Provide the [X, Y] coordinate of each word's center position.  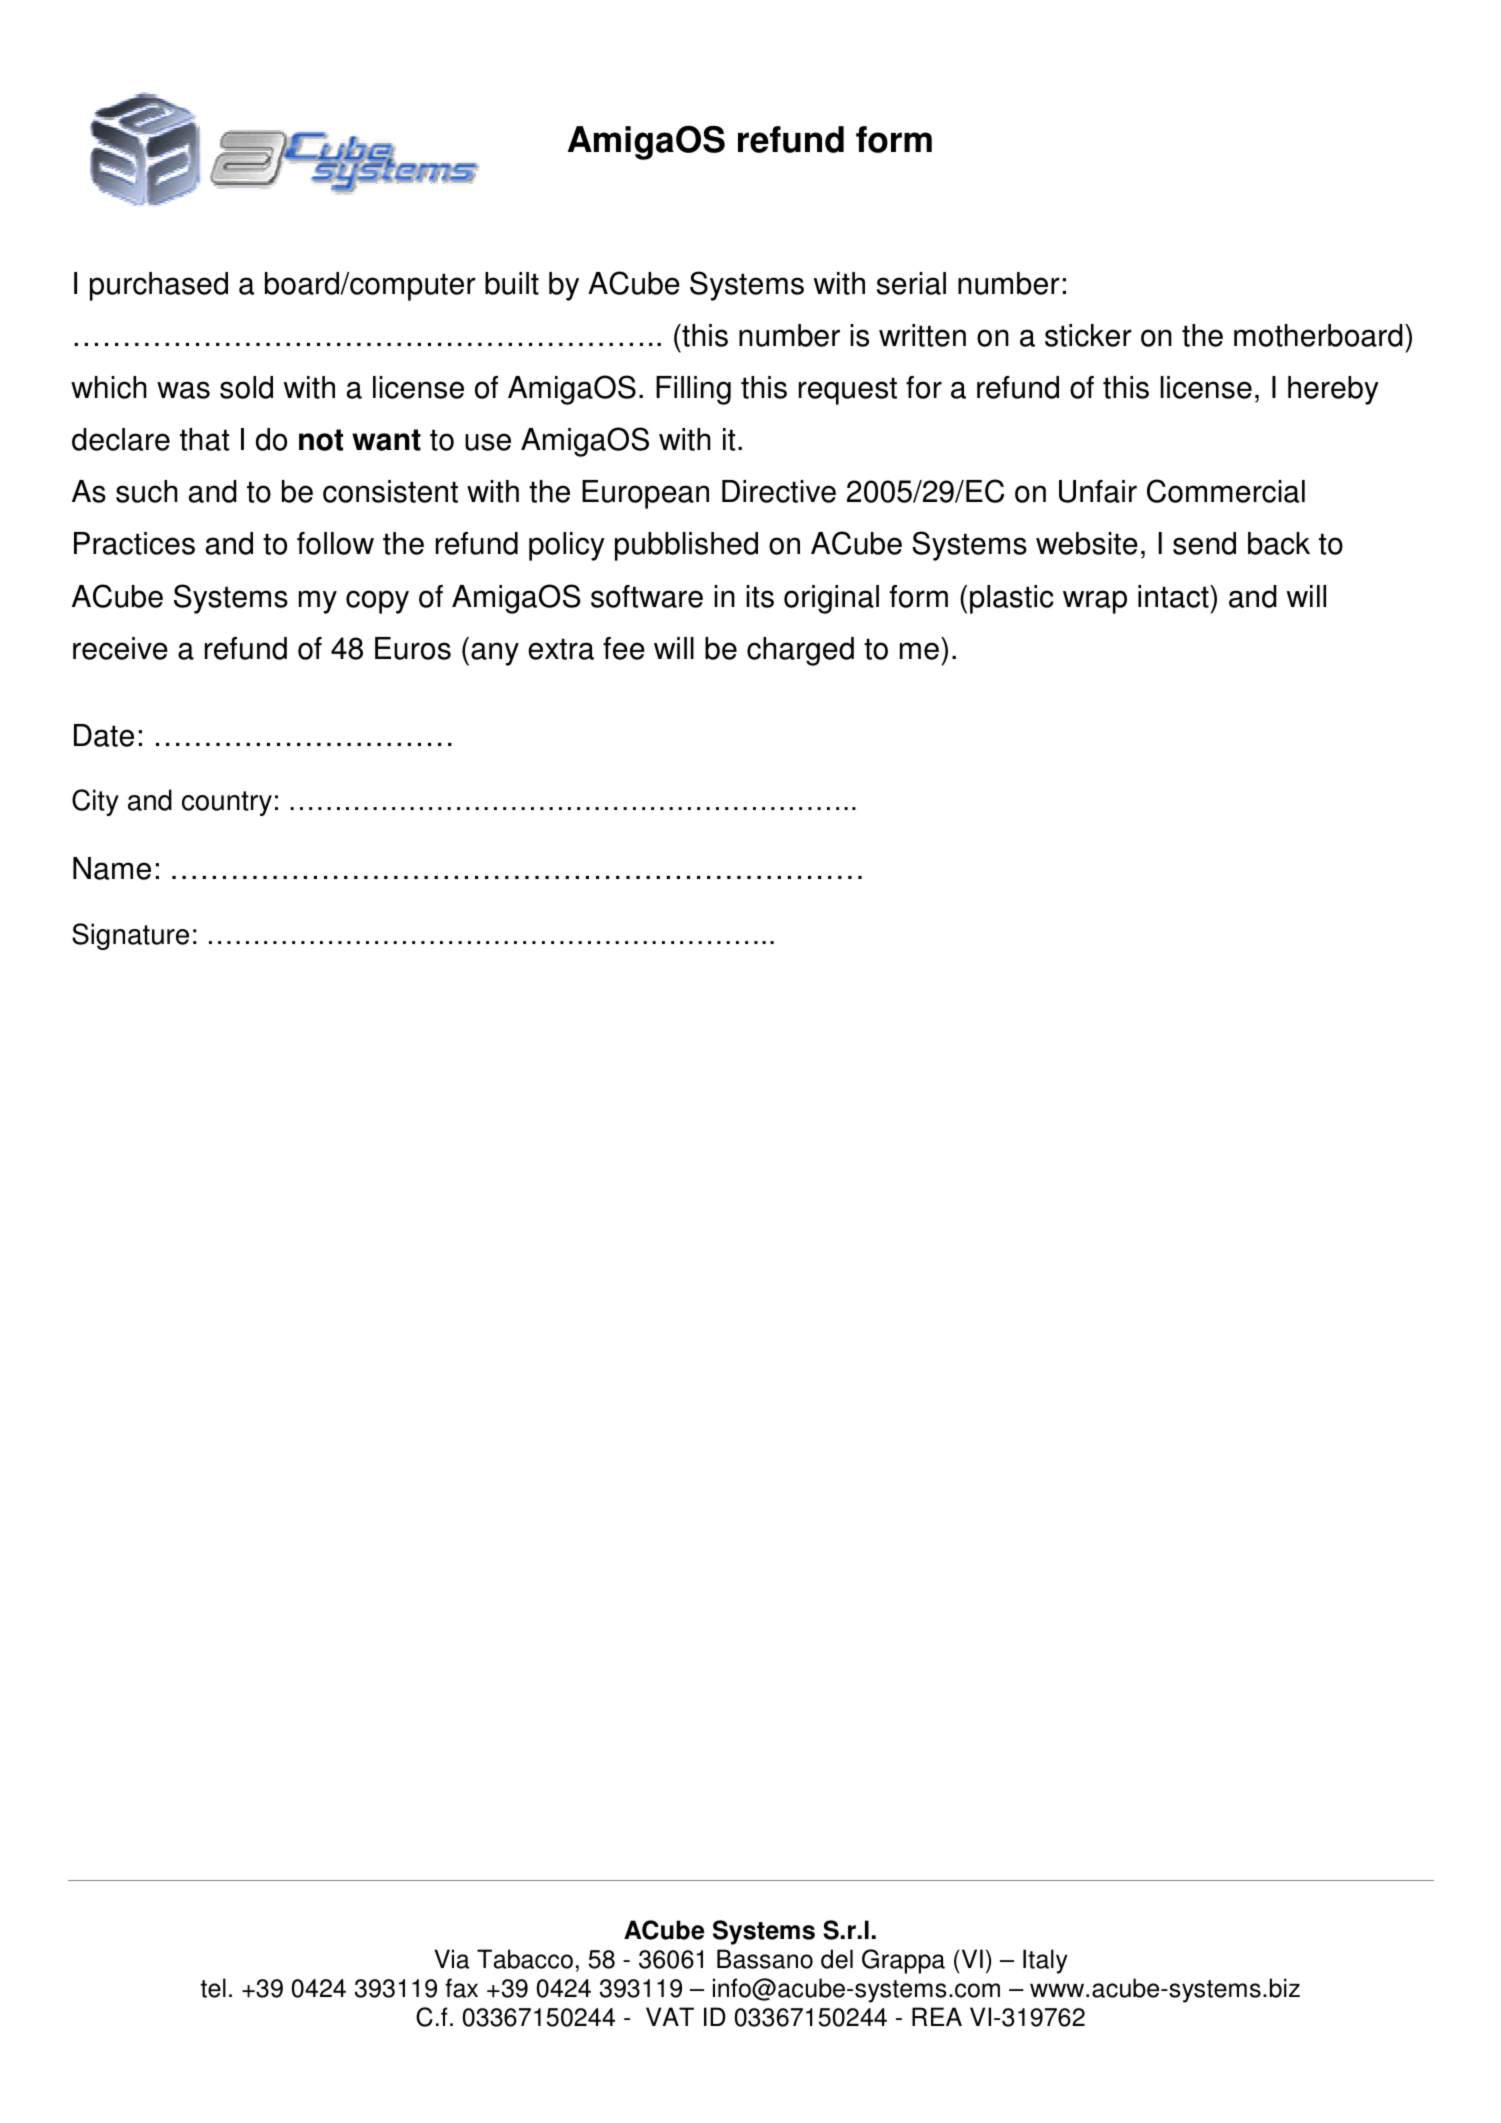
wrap [1095, 602]
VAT [670, 2016]
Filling [693, 390]
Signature [130, 936]
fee [624, 648]
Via [451, 1959]
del [837, 1959]
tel [213, 1988]
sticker [1088, 335]
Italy [1045, 1961]
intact [1174, 596]
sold [246, 387]
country [227, 803]
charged [800, 651]
